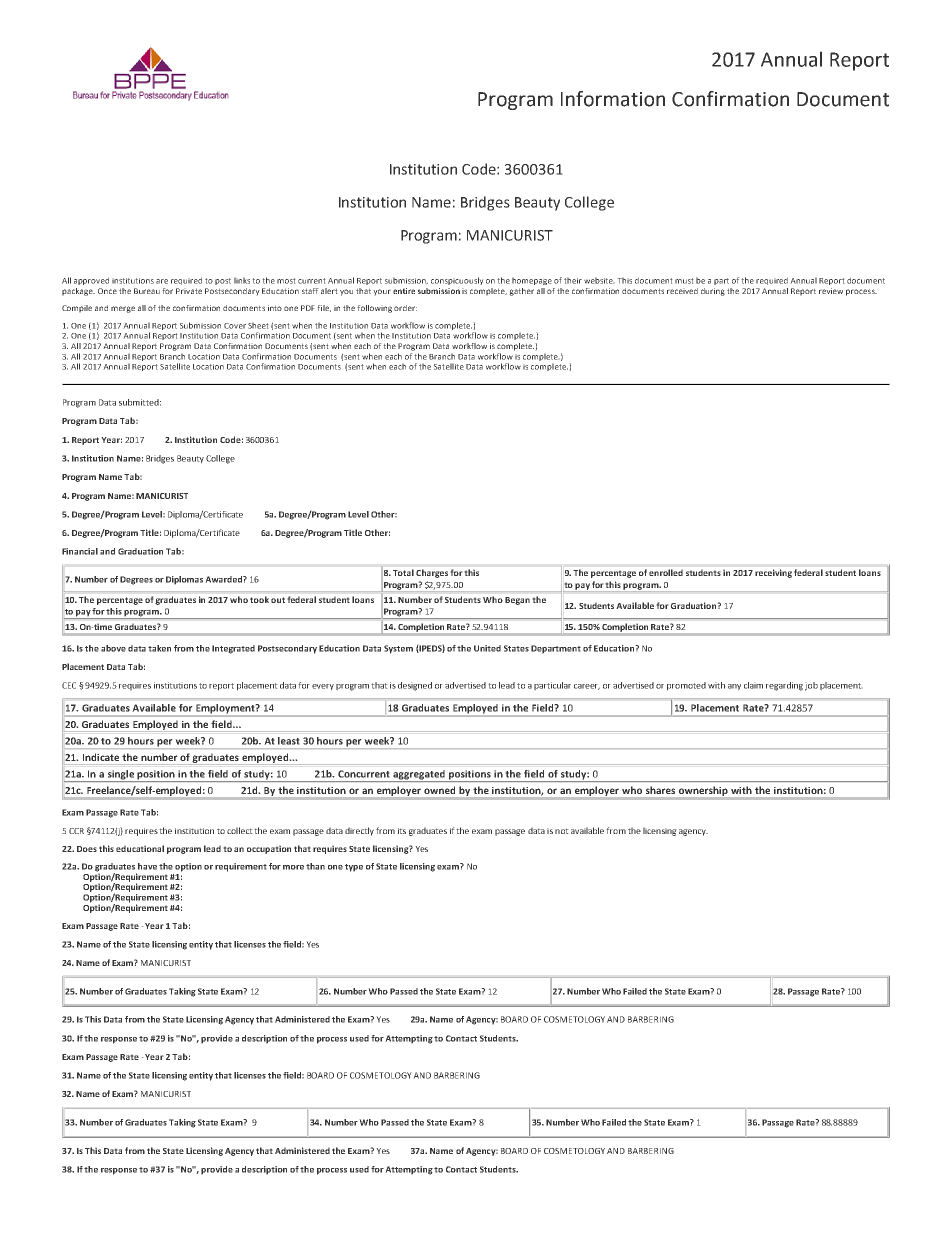 Image resolution: width=952 pixels, height=1233 pixels. I want to click on taken, so click(159, 648).
